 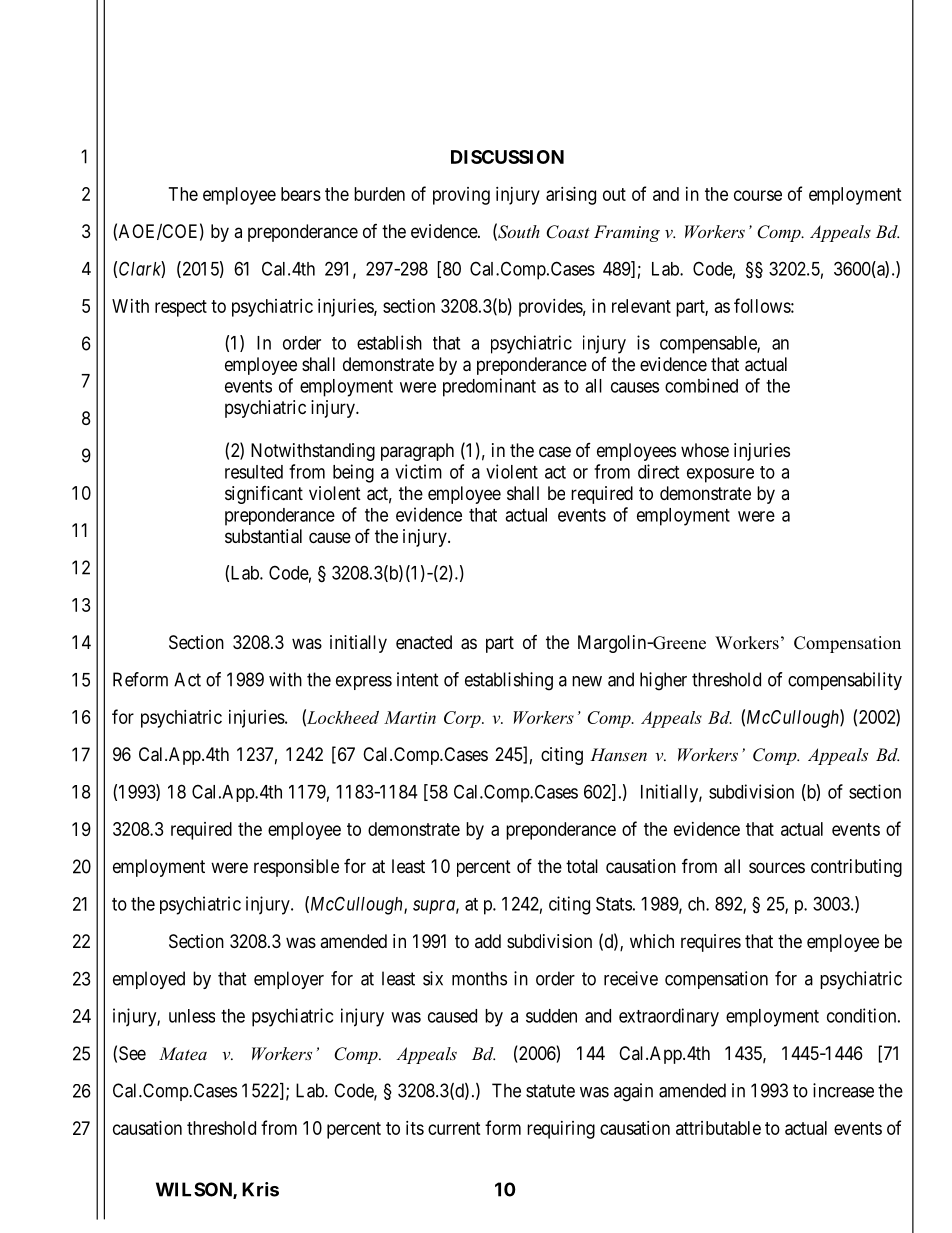 What do you see at coordinates (461, 196) in the screenshot?
I see `proving` at bounding box center [461, 196].
